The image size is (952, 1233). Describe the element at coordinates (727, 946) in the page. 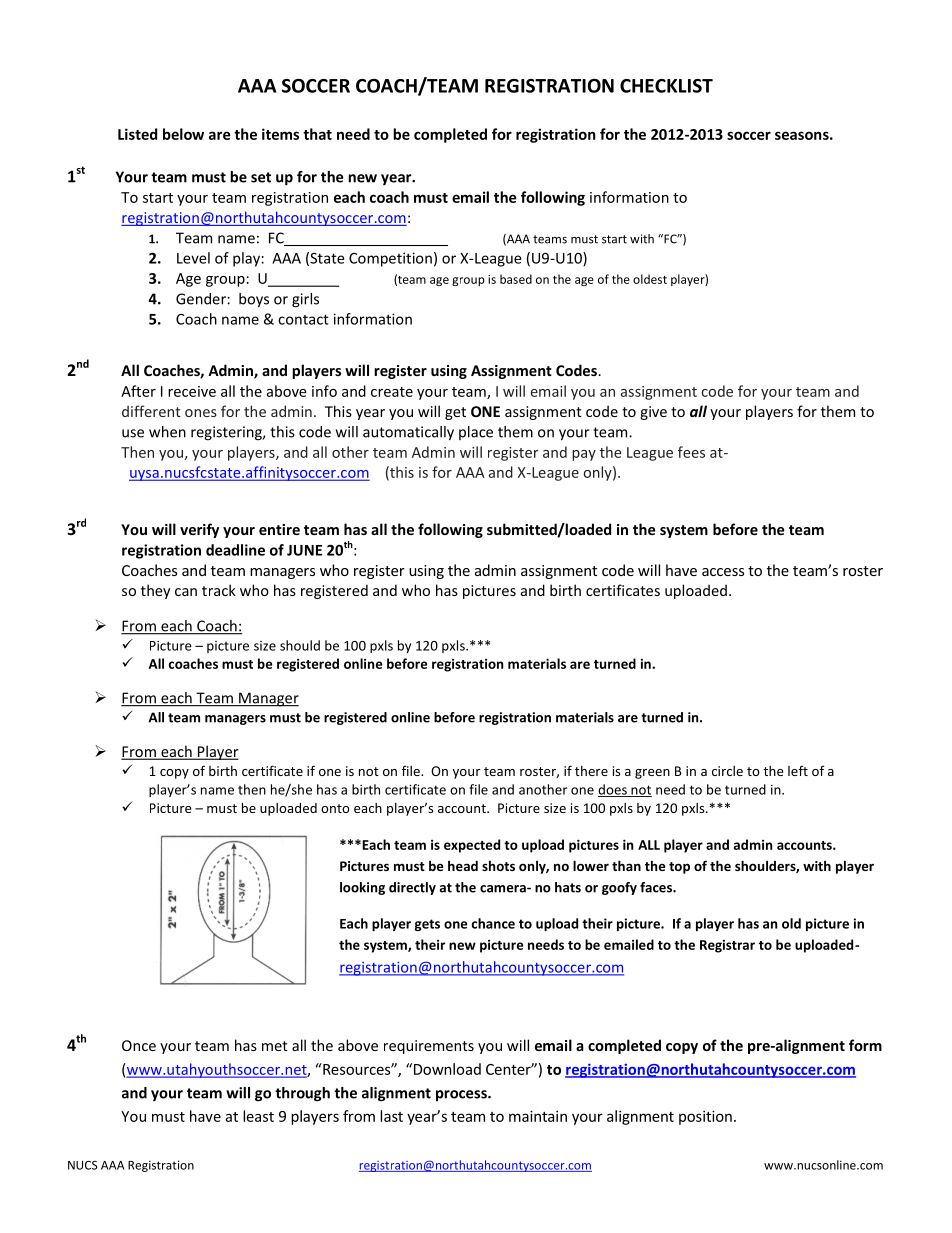

I see `Registrar` at that location.
